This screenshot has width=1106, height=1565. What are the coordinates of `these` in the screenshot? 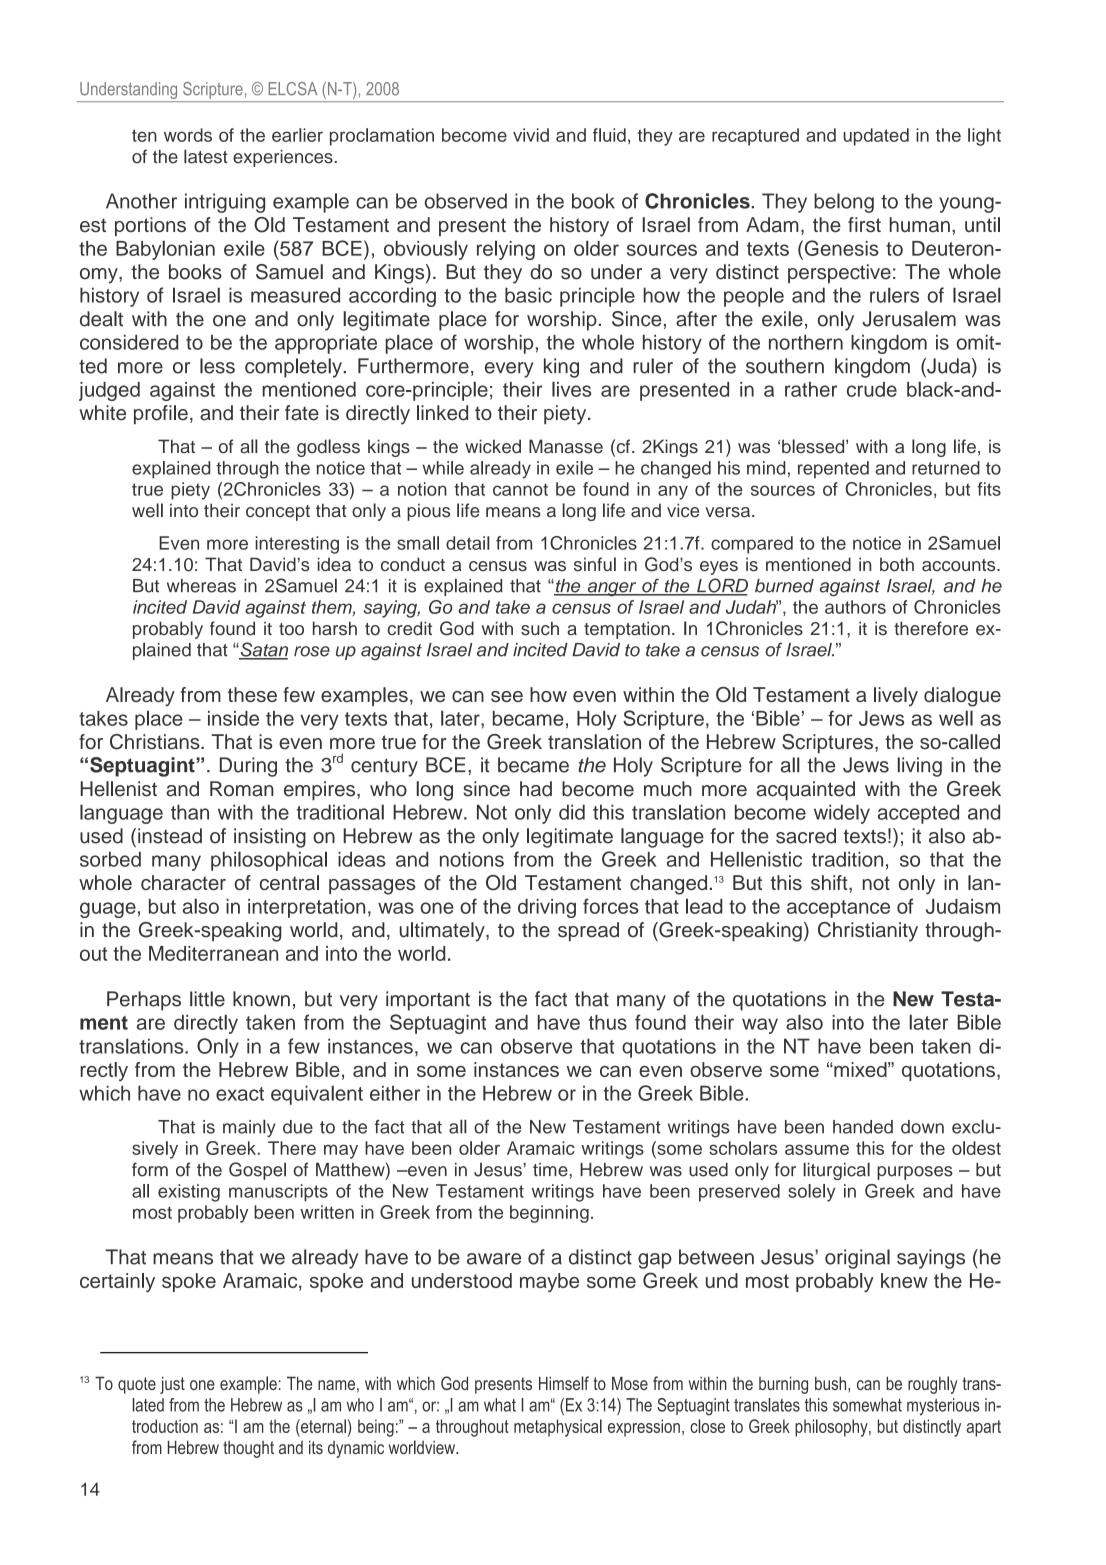 It's located at (252, 694).
